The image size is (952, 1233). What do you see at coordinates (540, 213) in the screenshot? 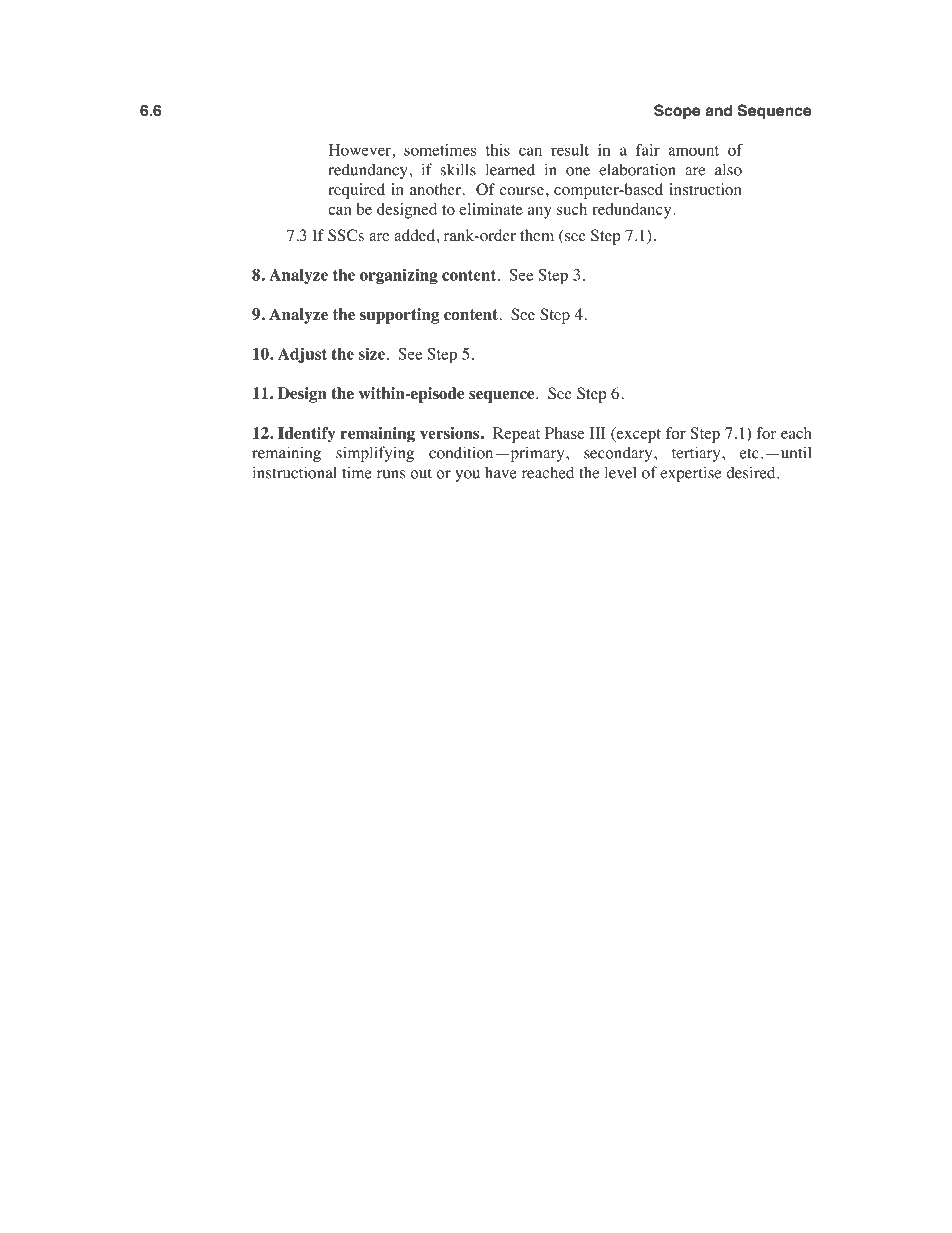
I see `any` at bounding box center [540, 213].
